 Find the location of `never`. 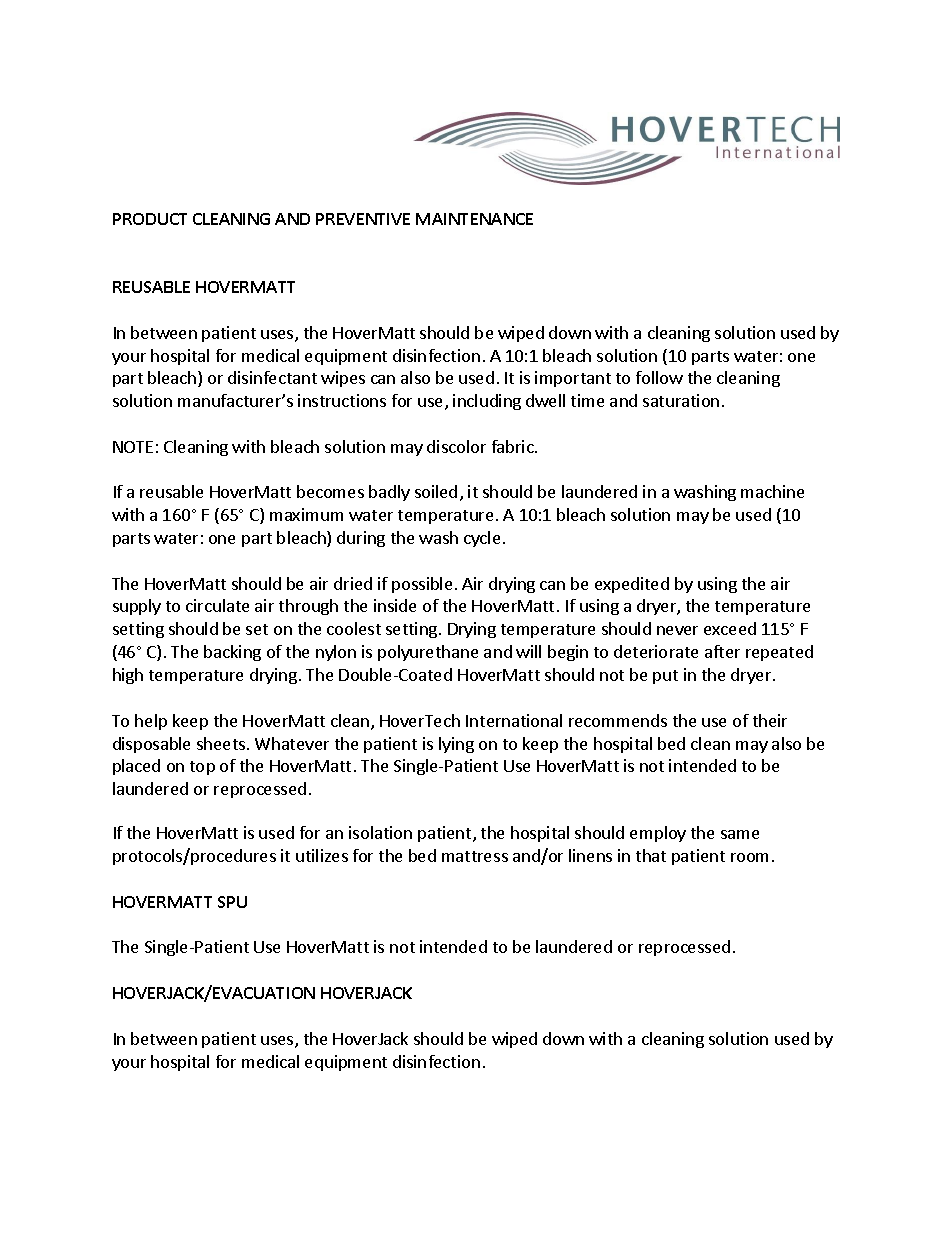

never is located at coordinates (677, 630).
